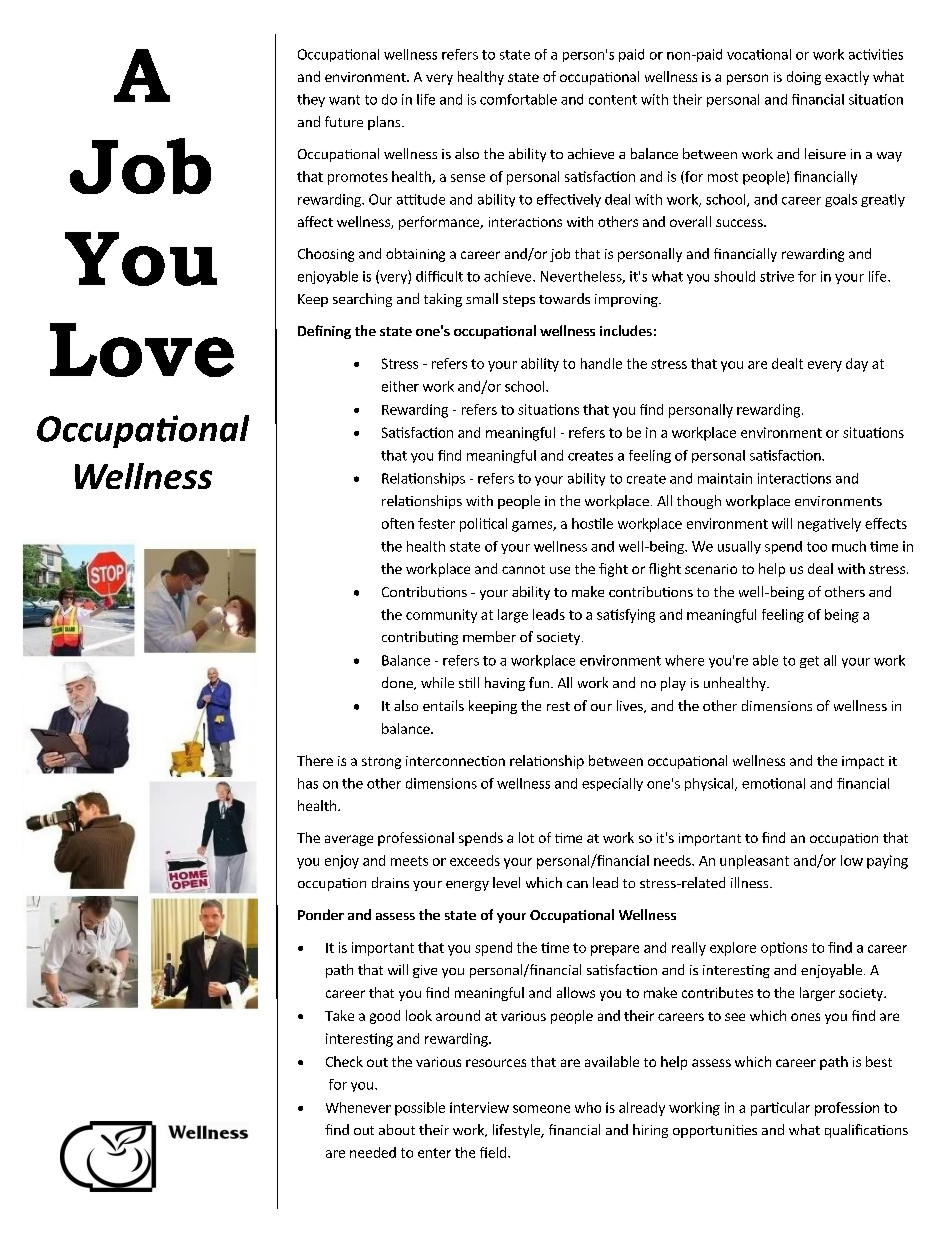 This document has height=1233, width=952. Describe the element at coordinates (613, 100) in the document. I see `content` at that location.
